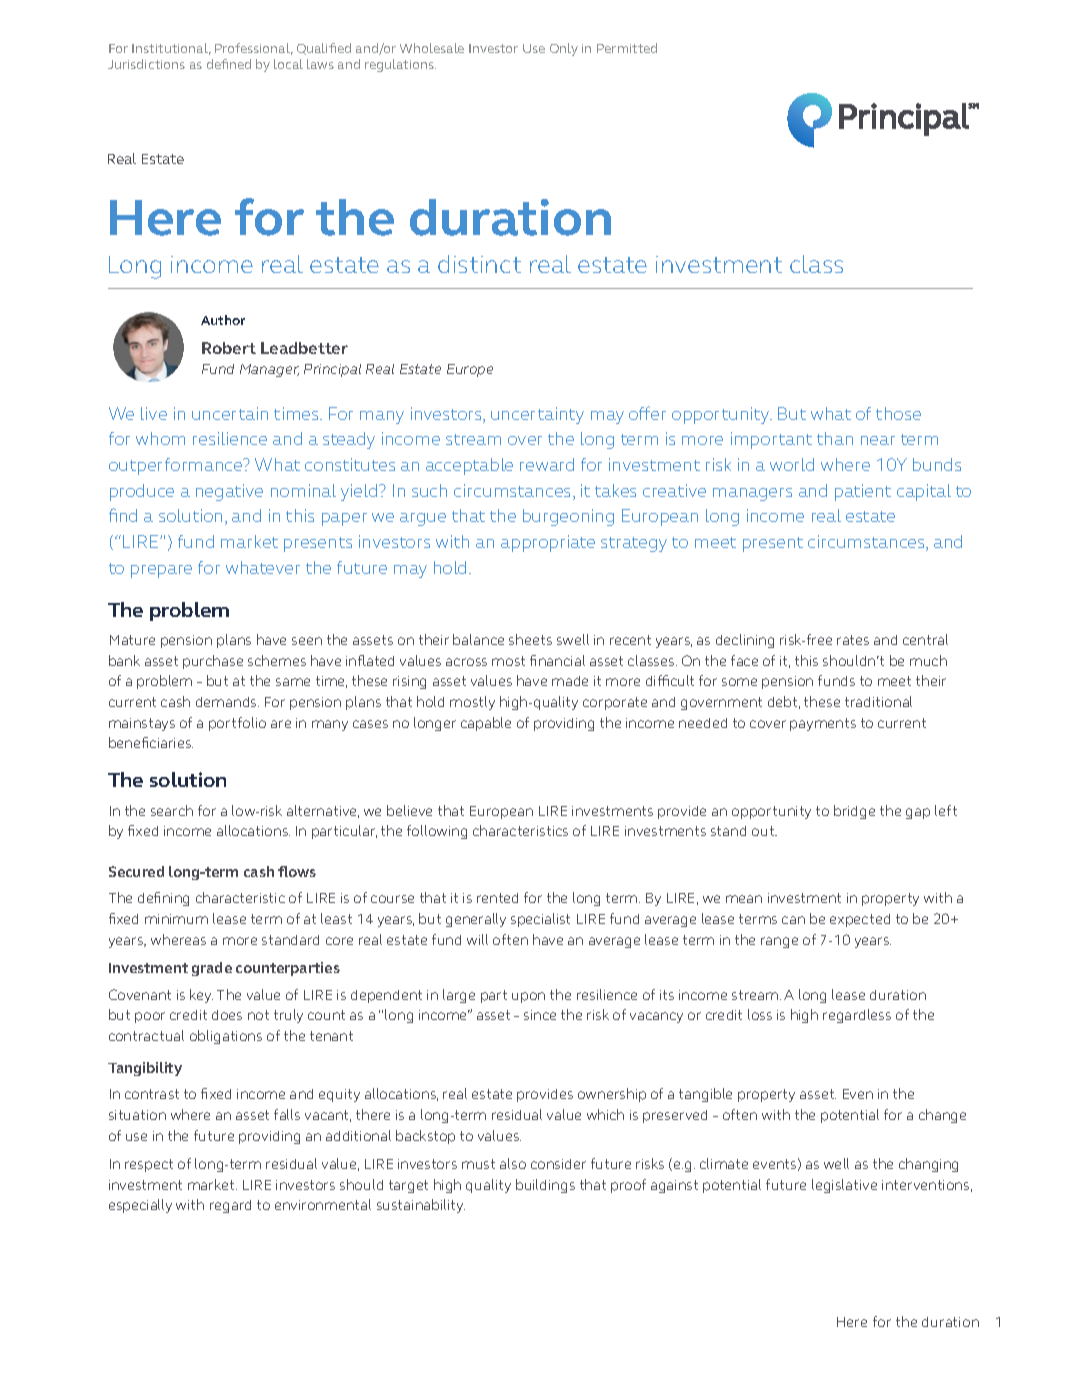  What do you see at coordinates (564, 49) in the screenshot?
I see `Only` at bounding box center [564, 49].
